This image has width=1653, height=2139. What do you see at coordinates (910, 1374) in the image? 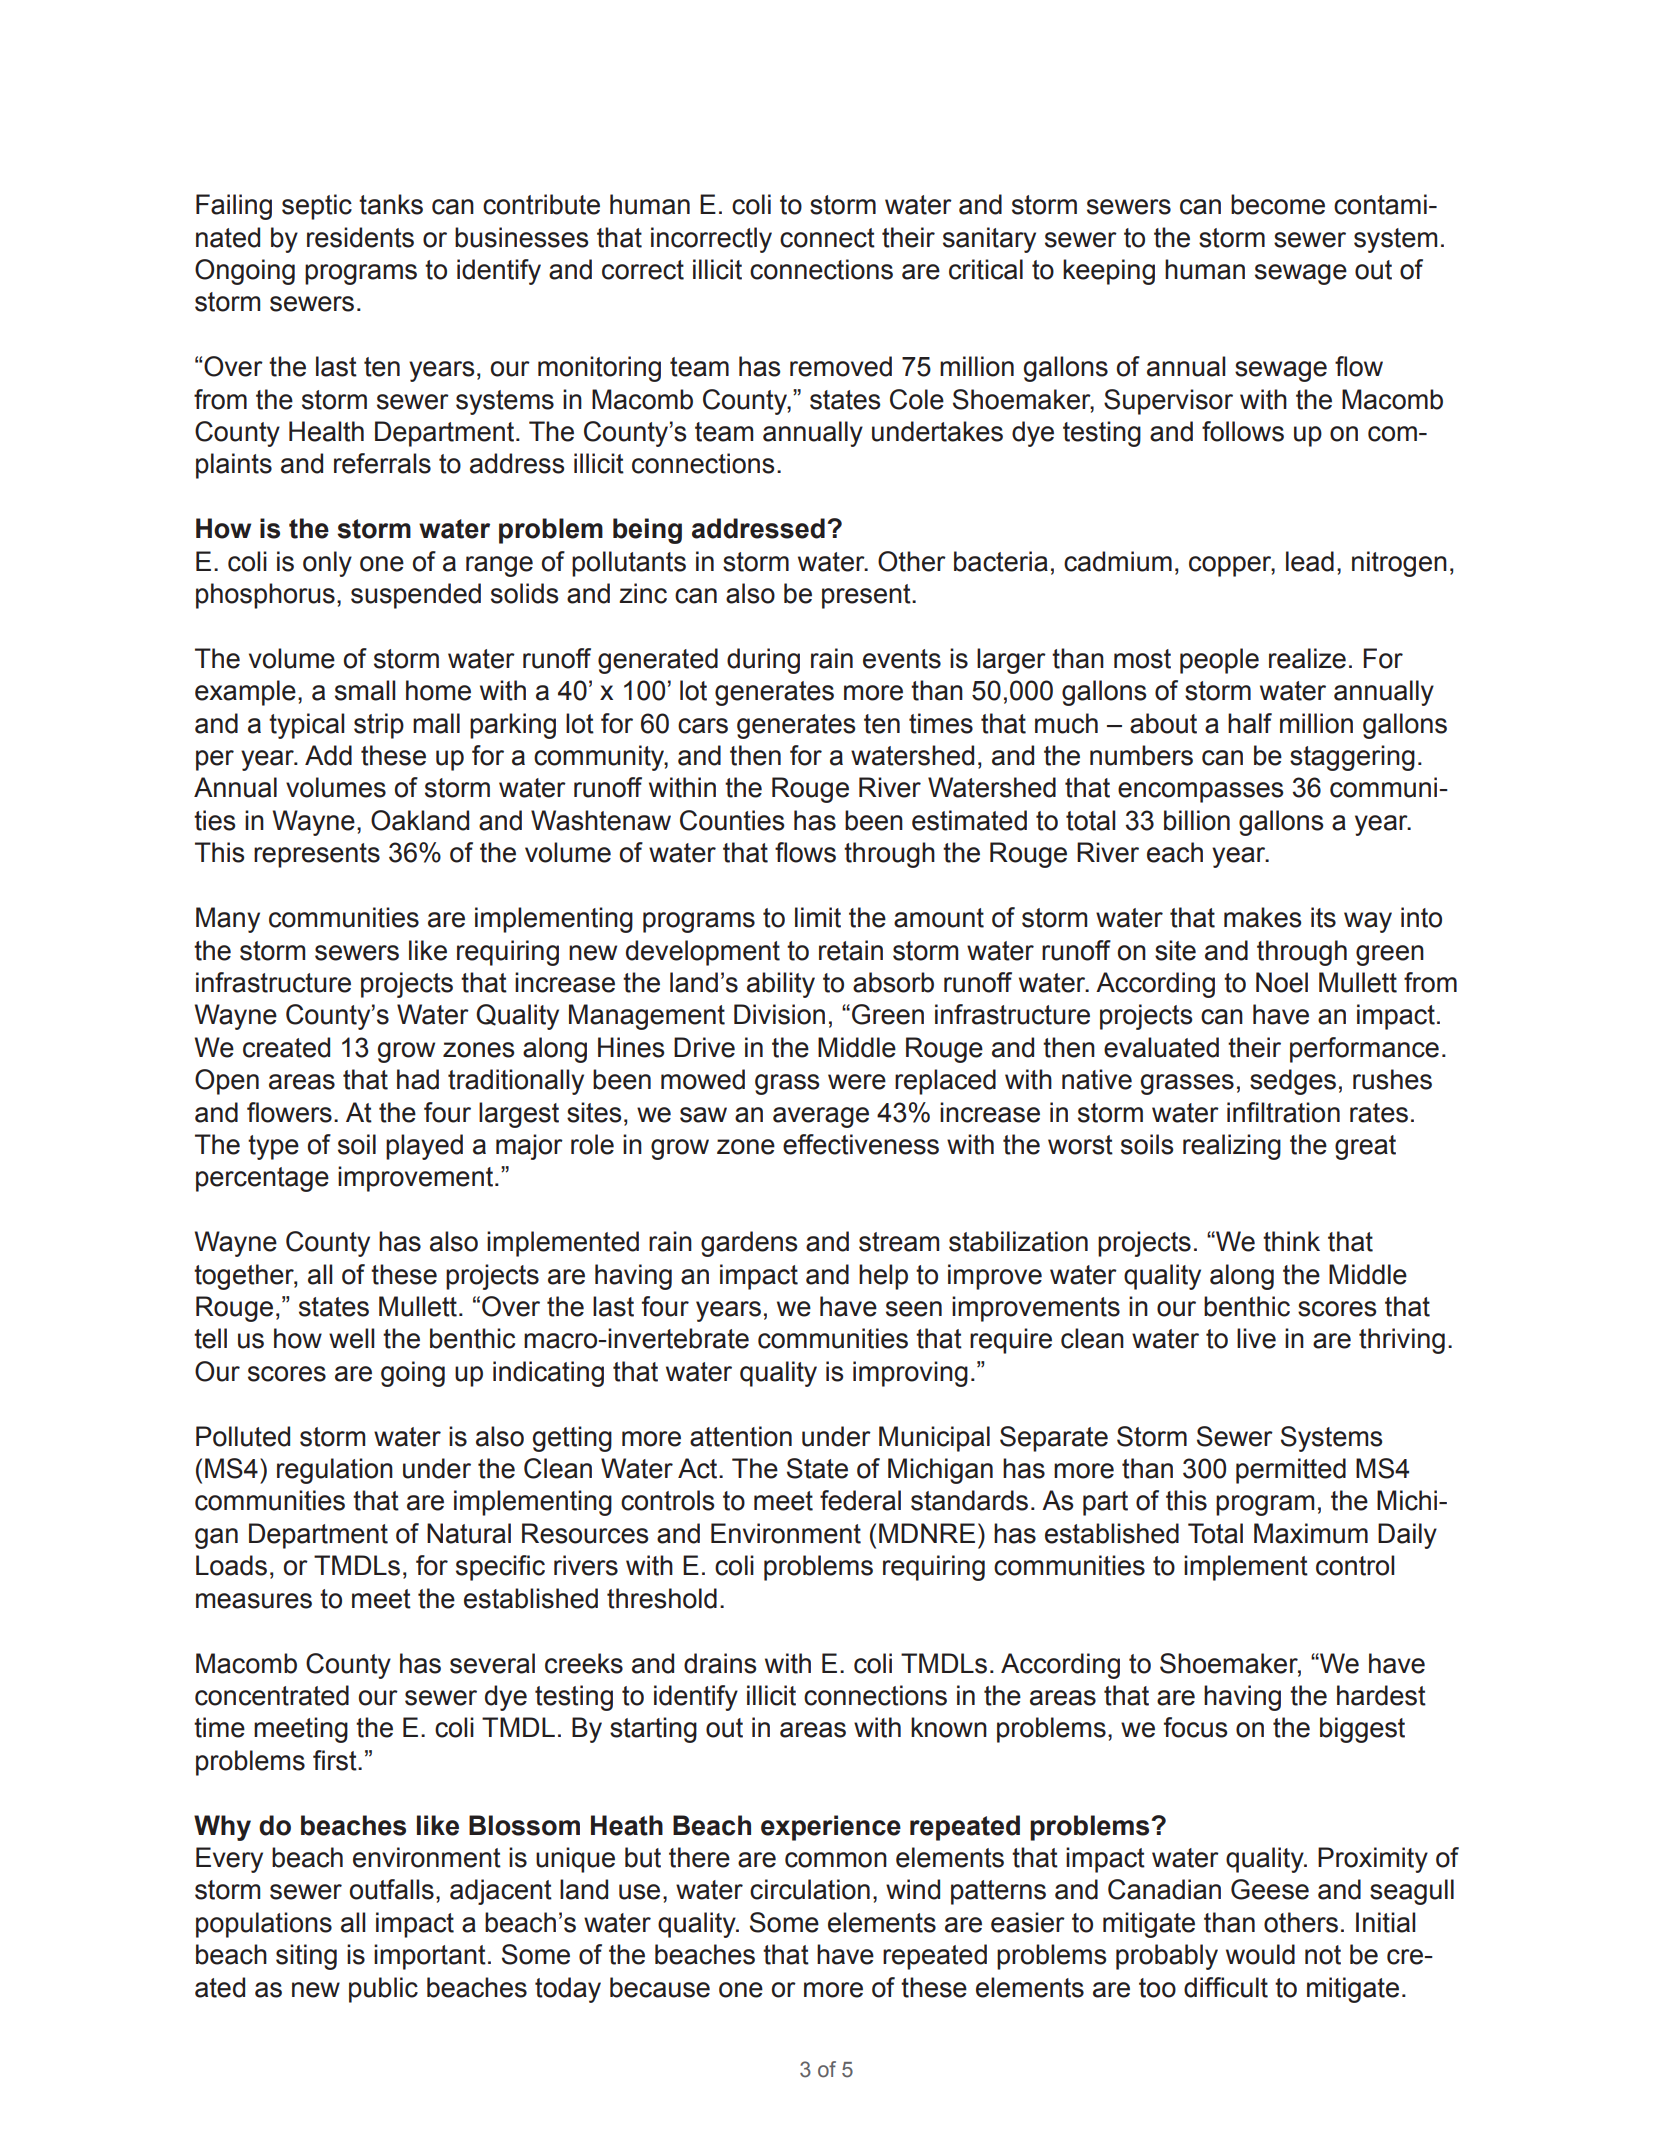
I see `improving` at bounding box center [910, 1374].
